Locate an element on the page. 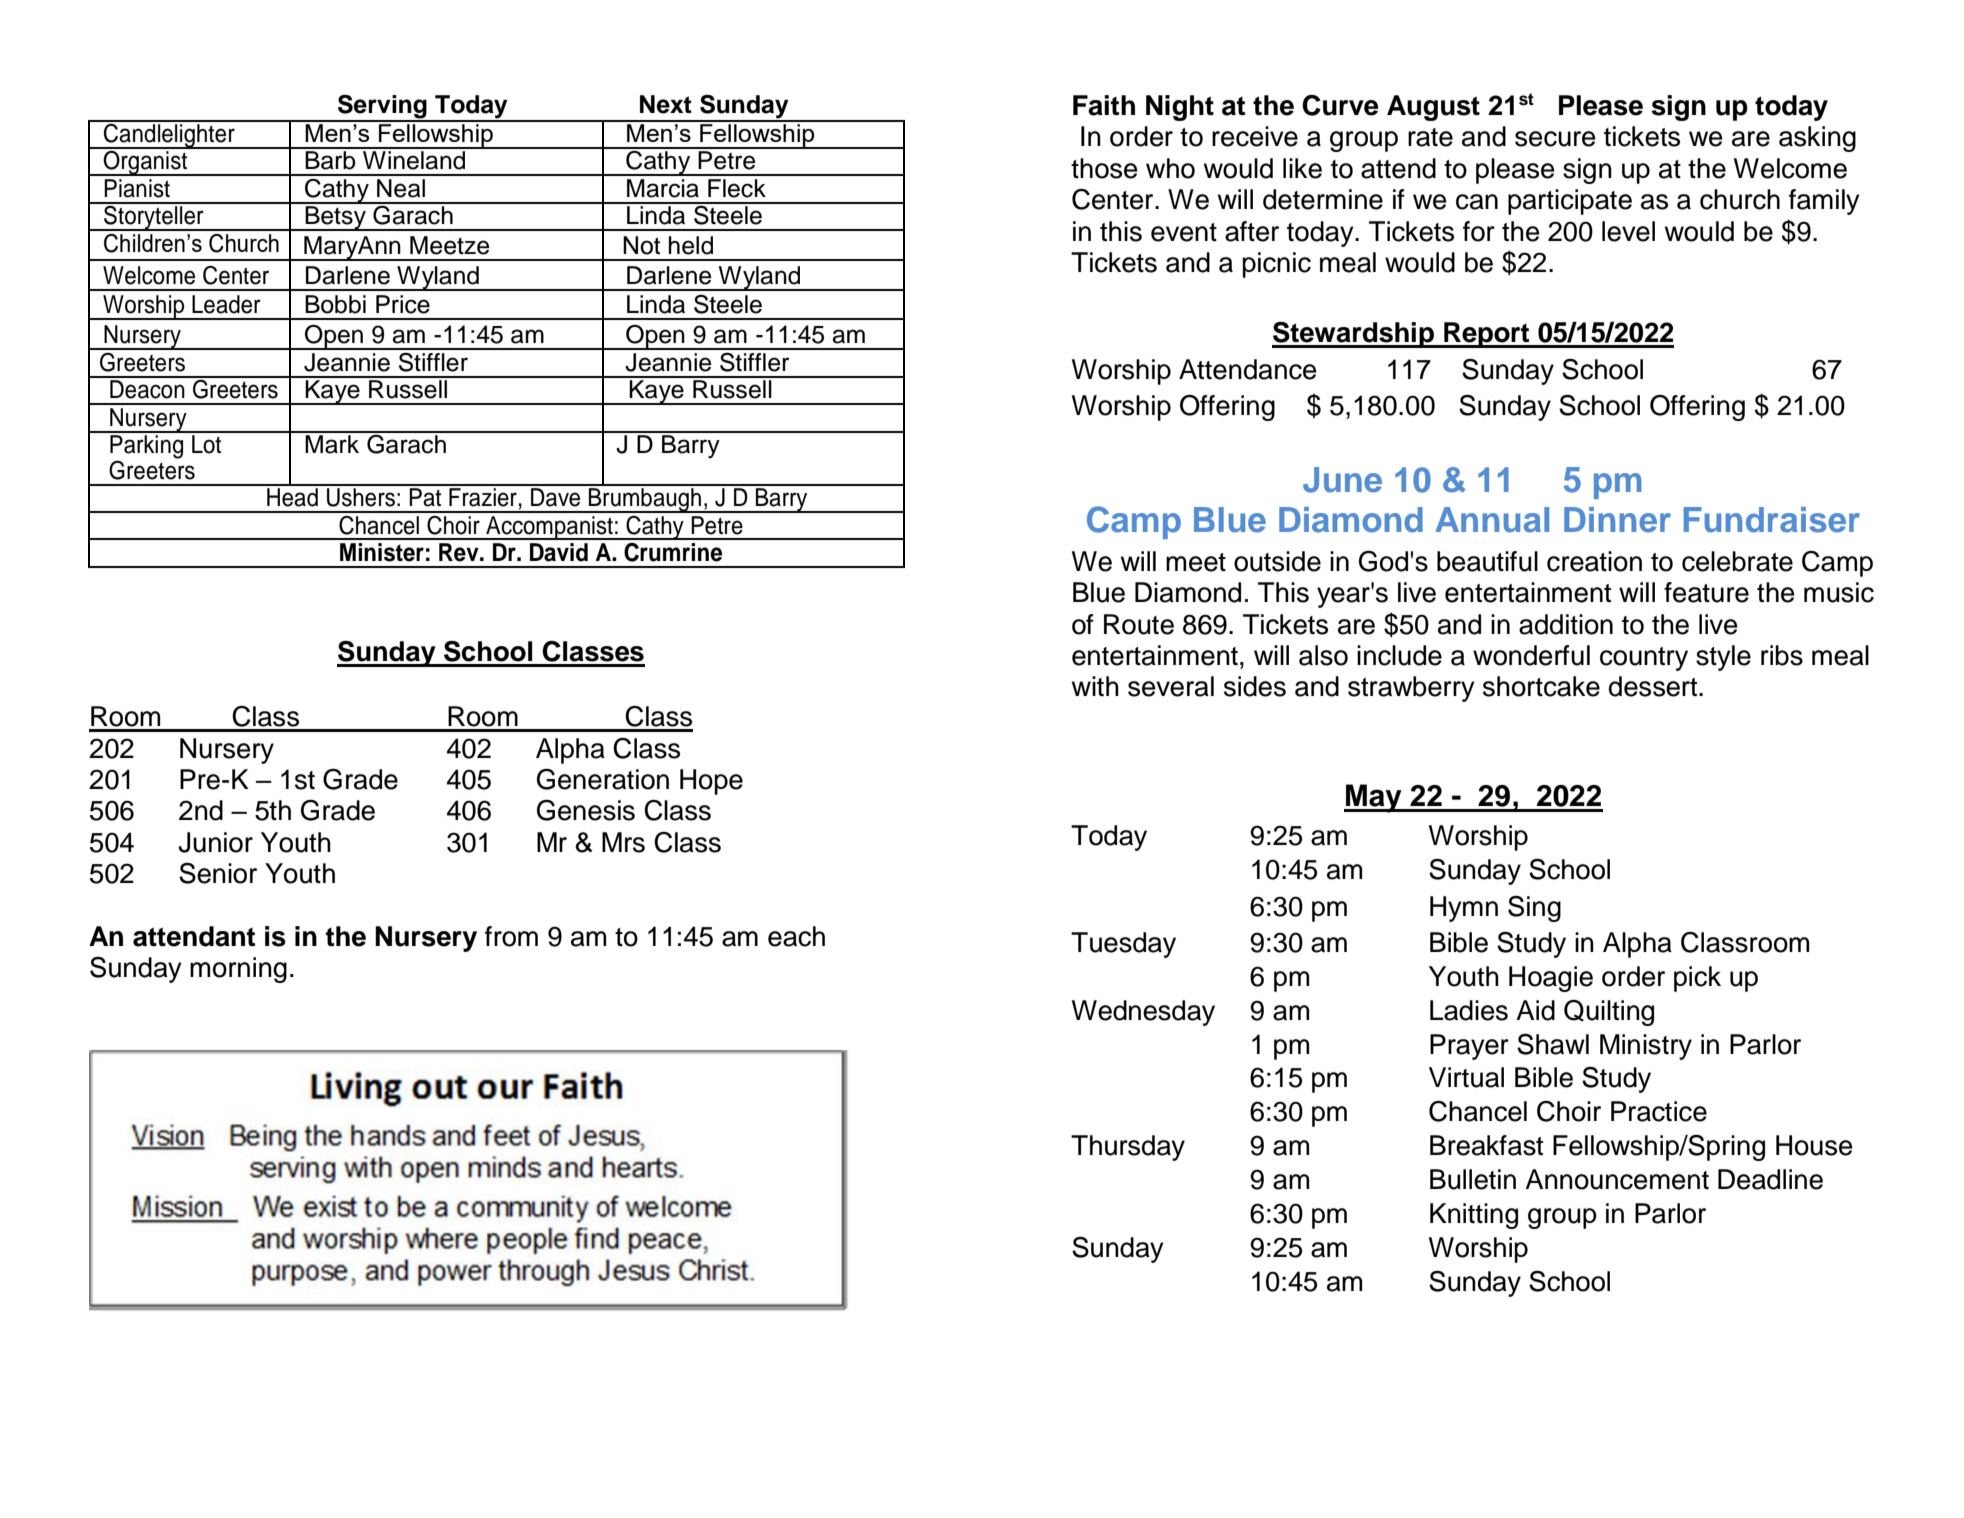 This page has height=1518, width=1964. Minister is located at coordinates (382, 552).
